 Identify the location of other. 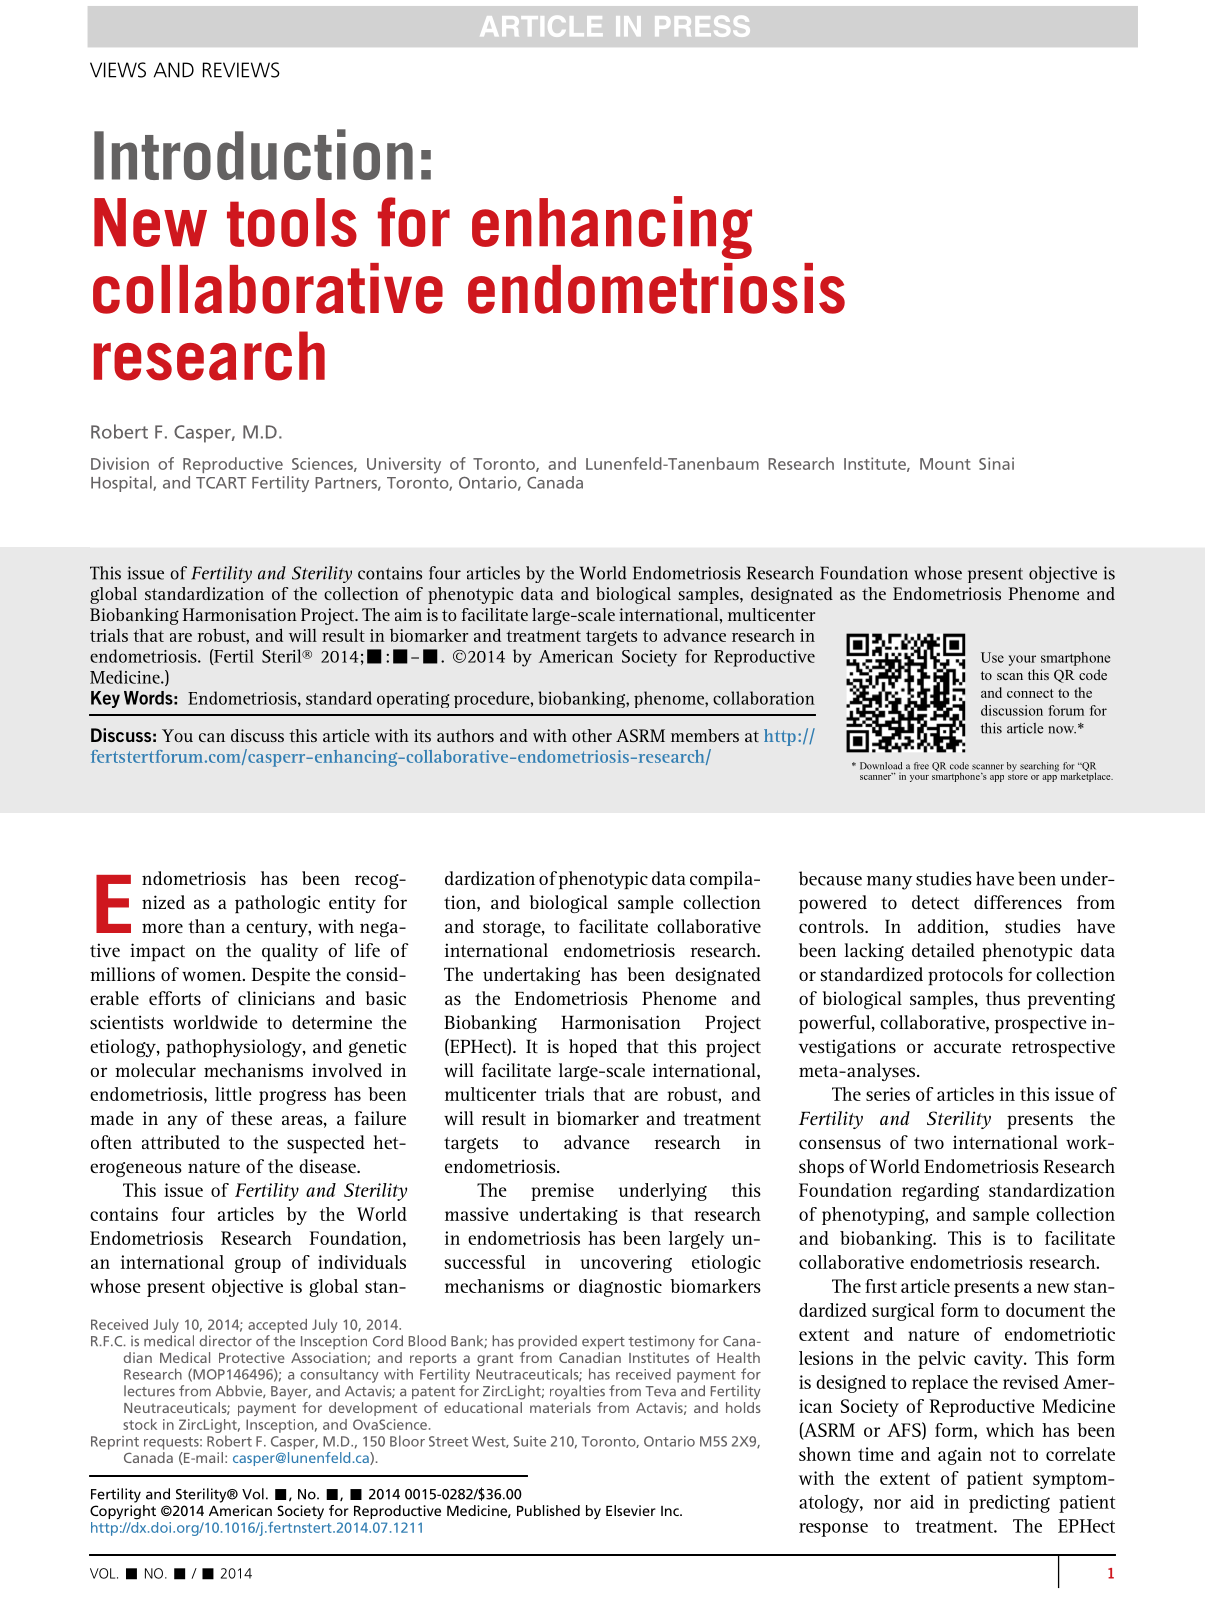
(592, 735).
